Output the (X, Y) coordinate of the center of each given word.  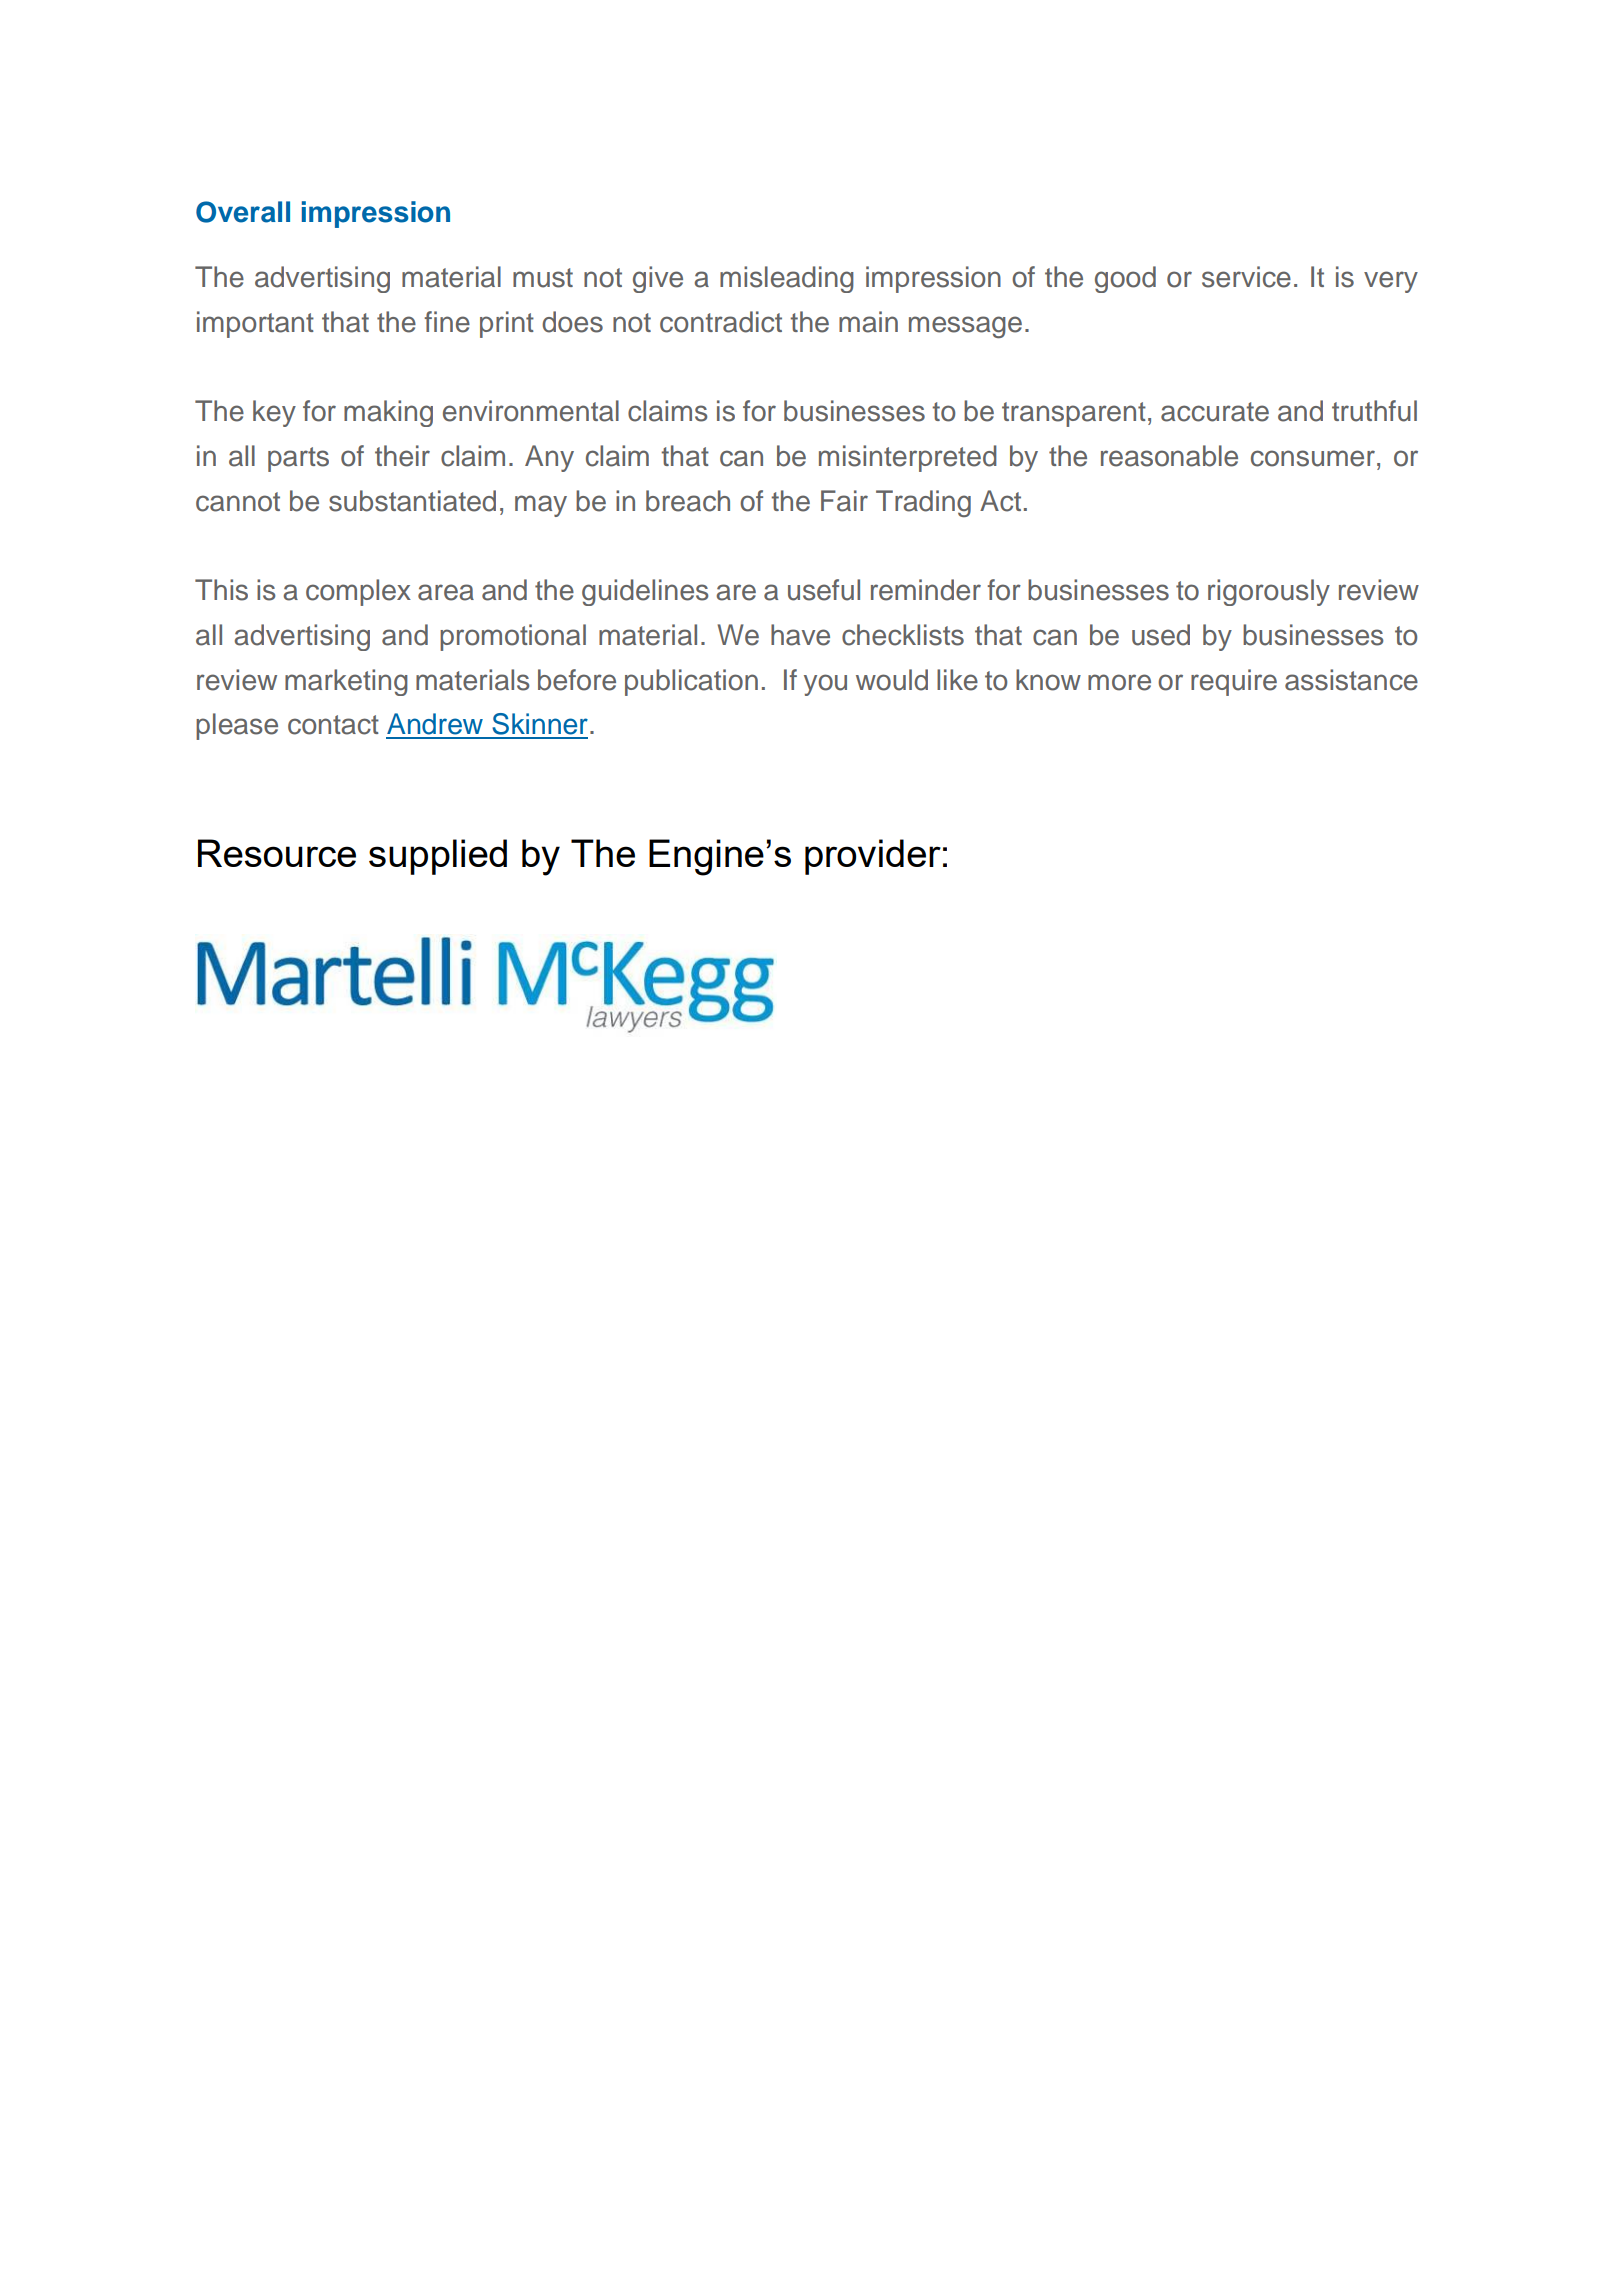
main (868, 322)
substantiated (412, 501)
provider (873, 857)
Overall (243, 212)
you (825, 685)
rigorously (1269, 592)
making (388, 413)
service (1246, 277)
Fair (844, 501)
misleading (787, 279)
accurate (1215, 412)
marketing (346, 682)
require (1234, 682)
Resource (277, 853)
